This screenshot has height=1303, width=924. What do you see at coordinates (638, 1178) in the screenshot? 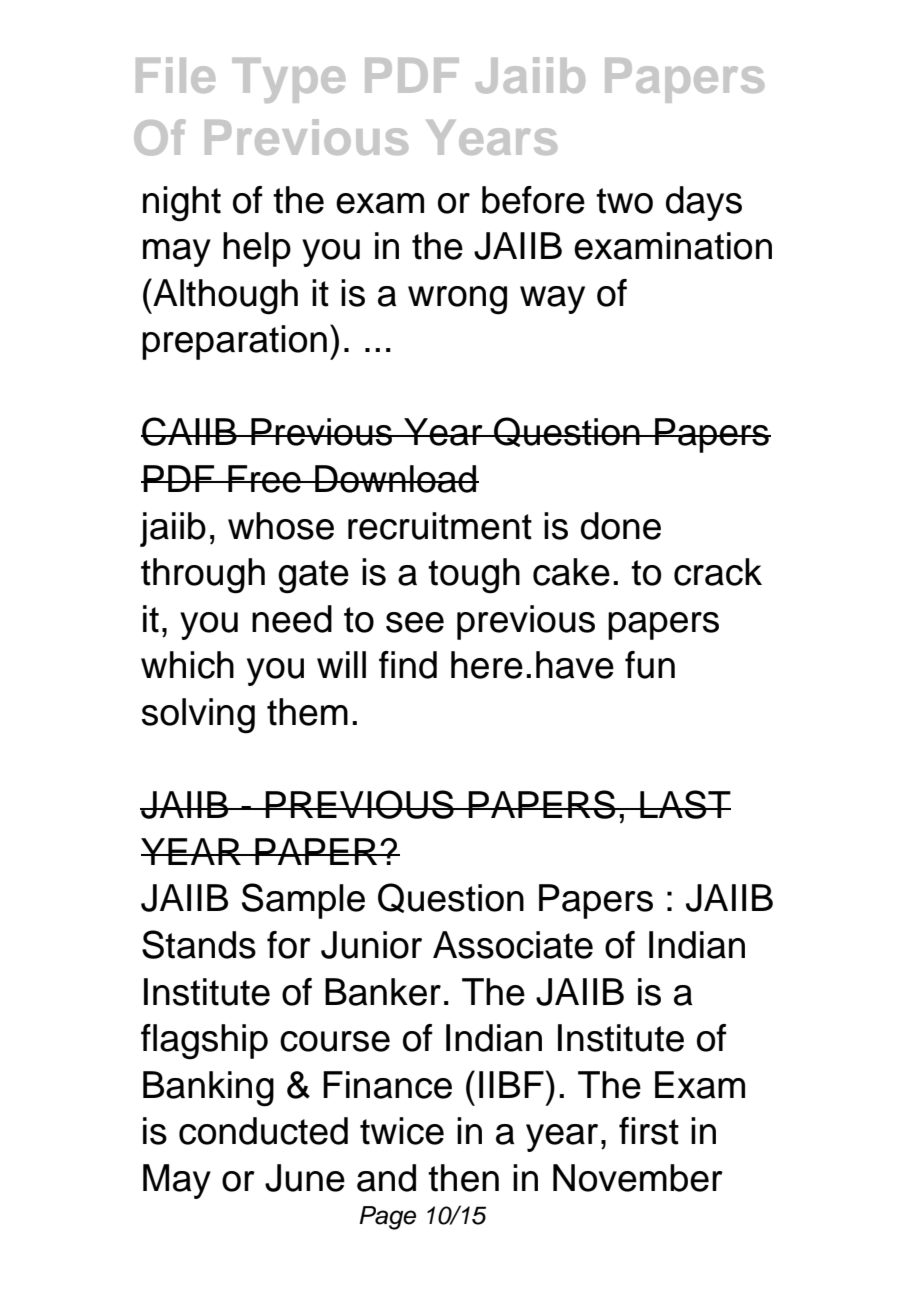
I see `November` at bounding box center [638, 1178].
